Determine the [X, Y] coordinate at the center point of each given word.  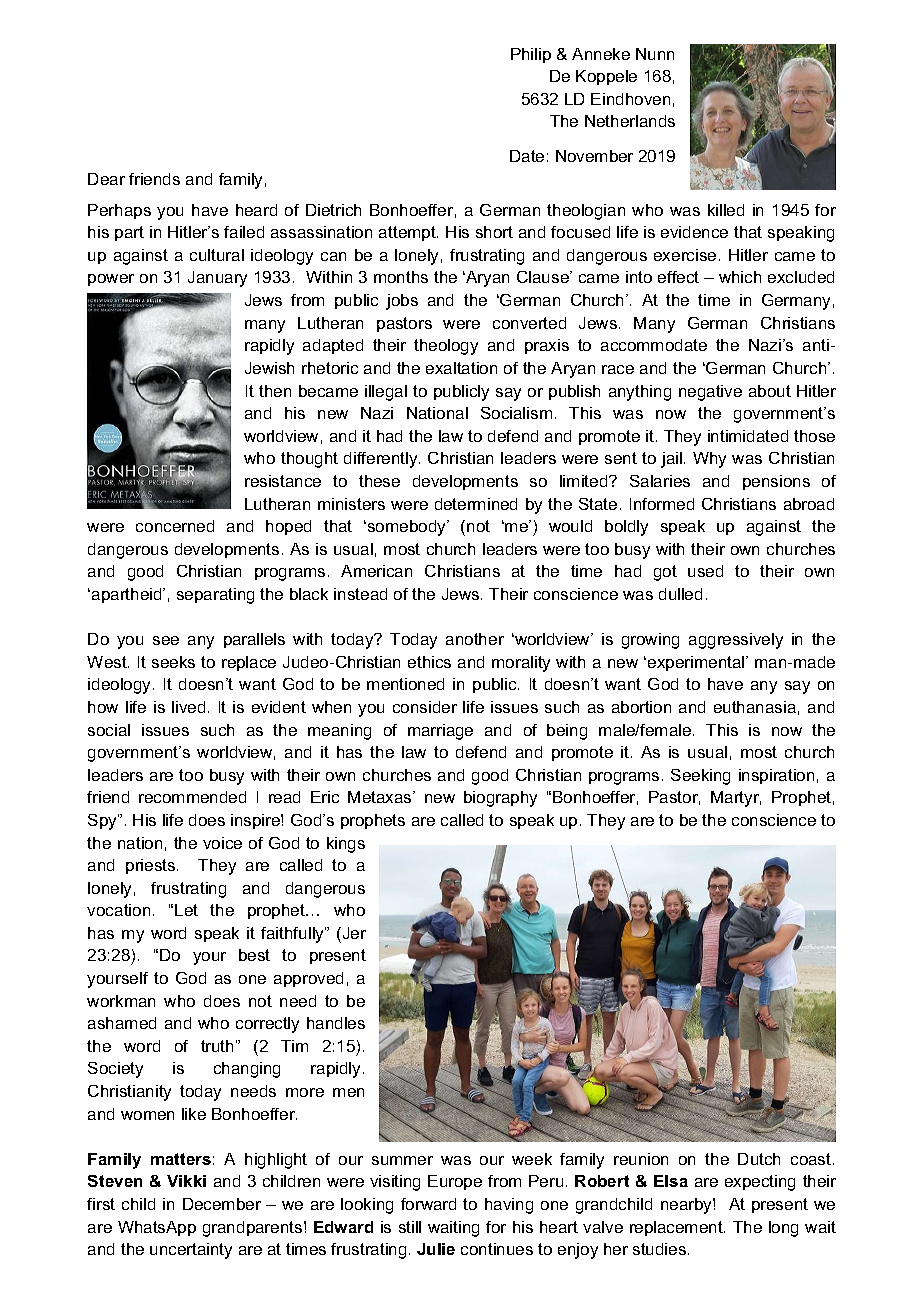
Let [186, 910]
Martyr [736, 799]
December [222, 1204]
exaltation [461, 368]
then [275, 391]
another [475, 639]
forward [428, 1204]
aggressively [736, 641]
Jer [353, 933]
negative [710, 393]
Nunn [655, 54]
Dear [106, 179]
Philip [531, 55]
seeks [173, 662]
